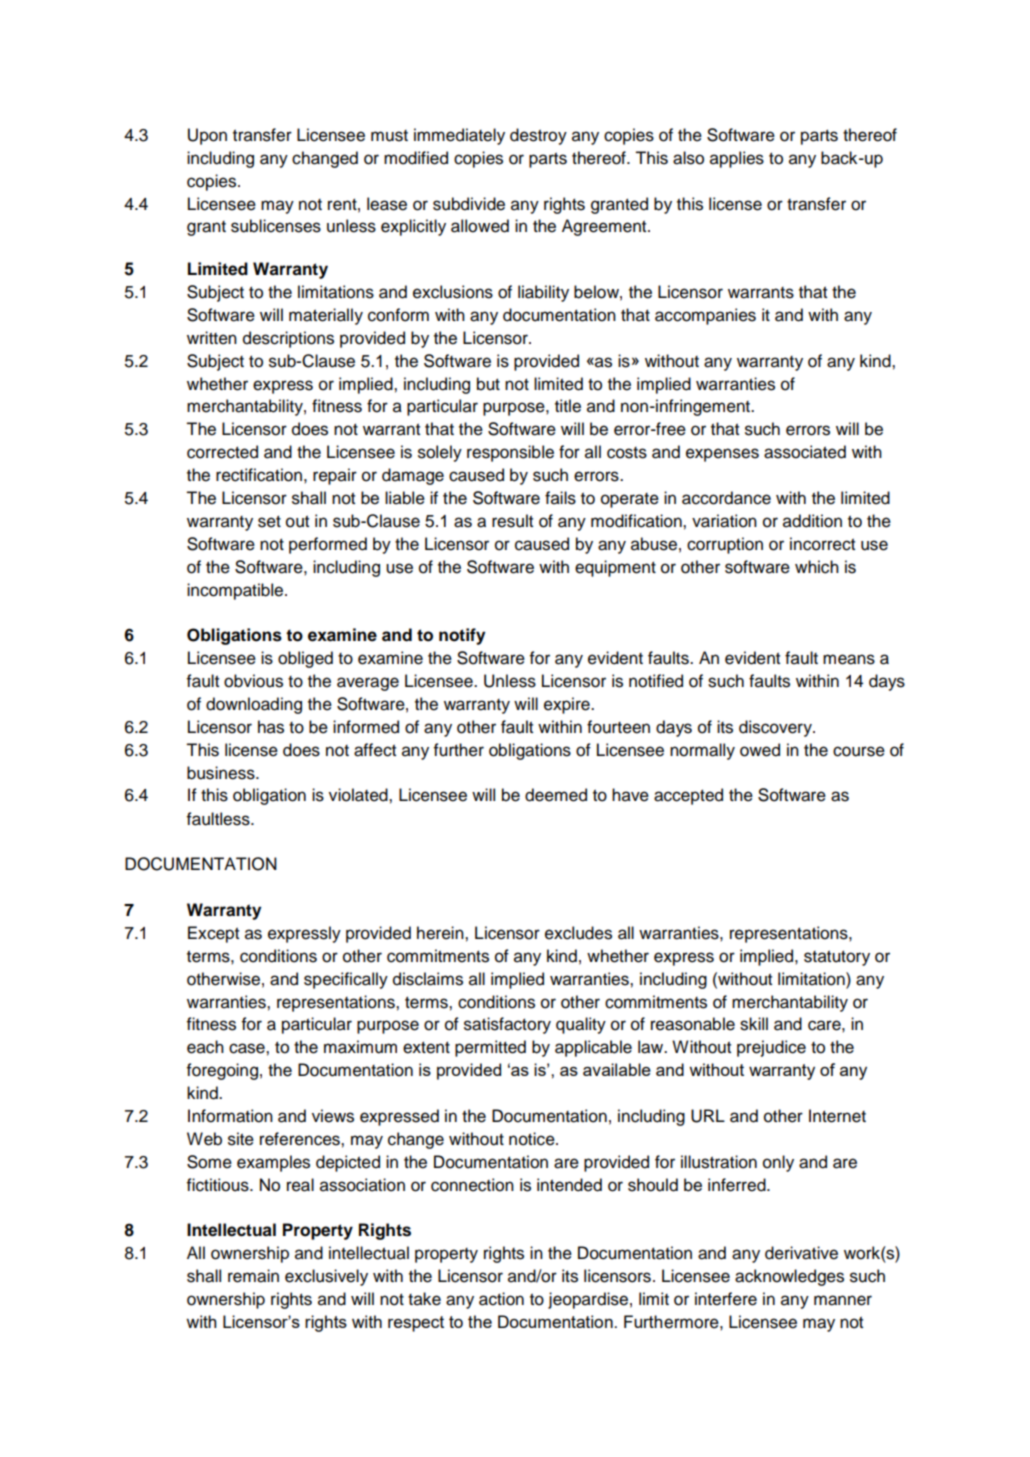 The image size is (1030, 1457). What do you see at coordinates (688, 796) in the image?
I see `accepted` at bounding box center [688, 796].
